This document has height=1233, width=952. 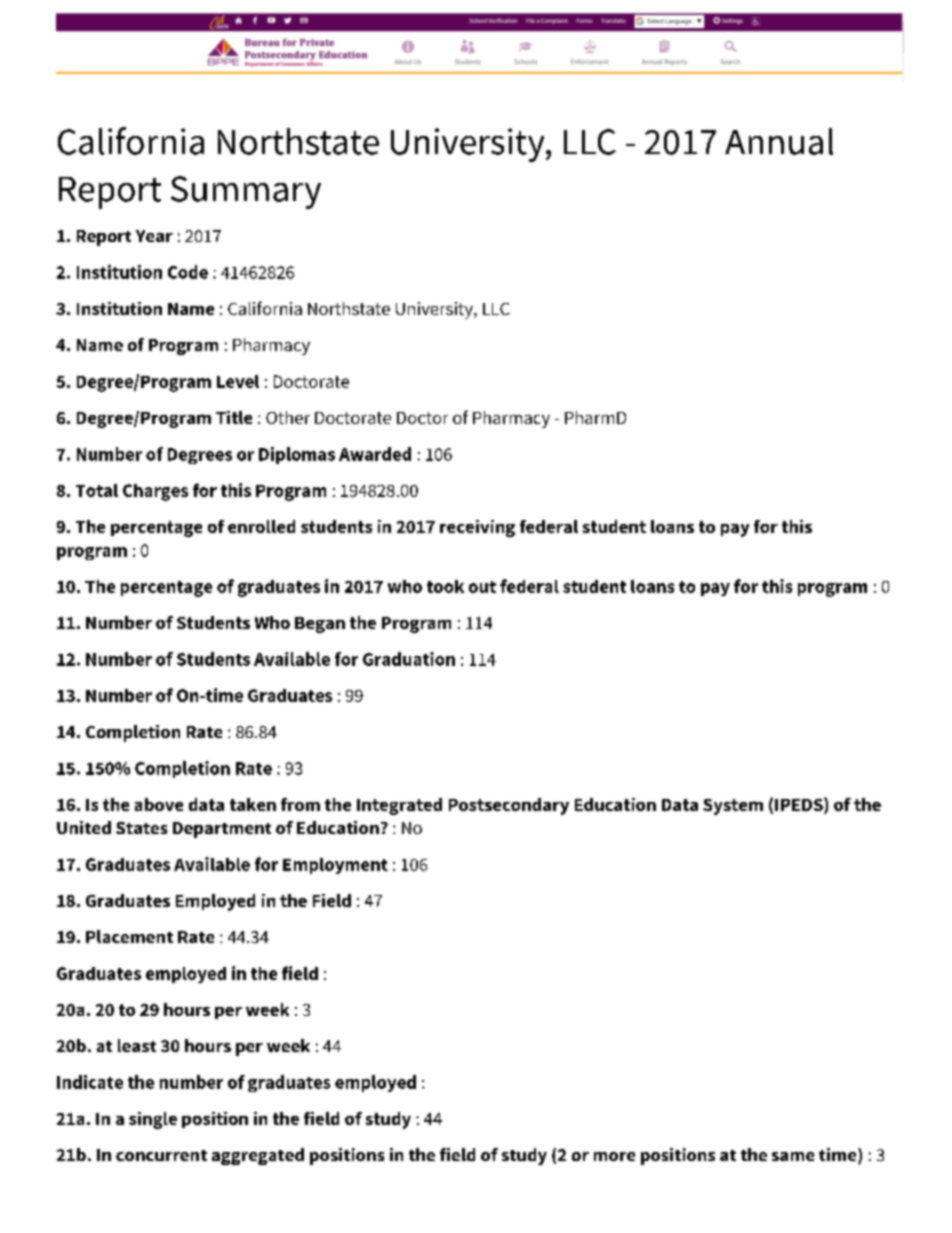 What do you see at coordinates (793, 1156) in the document?
I see `same` at bounding box center [793, 1156].
